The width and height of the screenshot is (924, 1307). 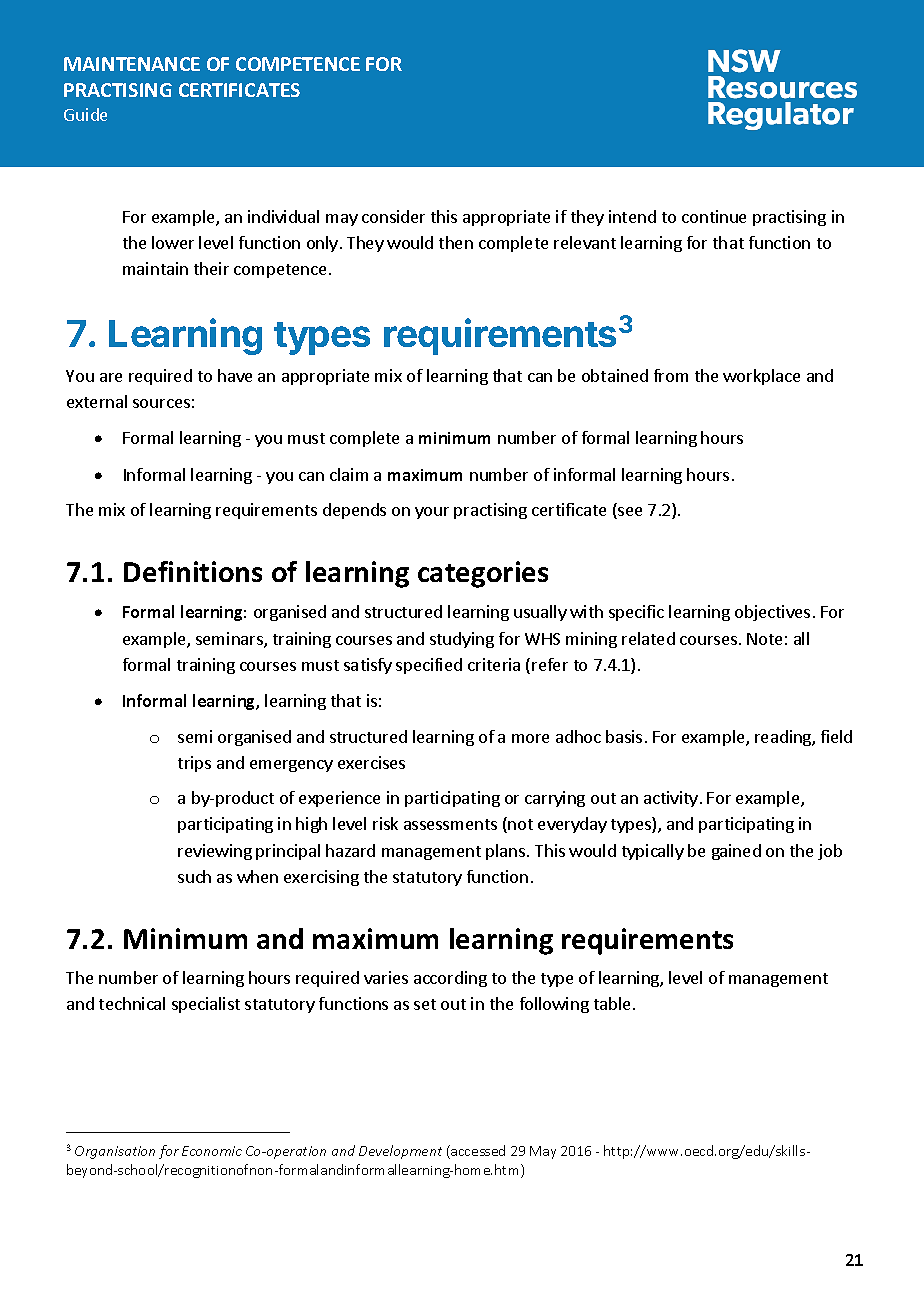 What do you see at coordinates (784, 738) in the screenshot?
I see `reading` at bounding box center [784, 738].
